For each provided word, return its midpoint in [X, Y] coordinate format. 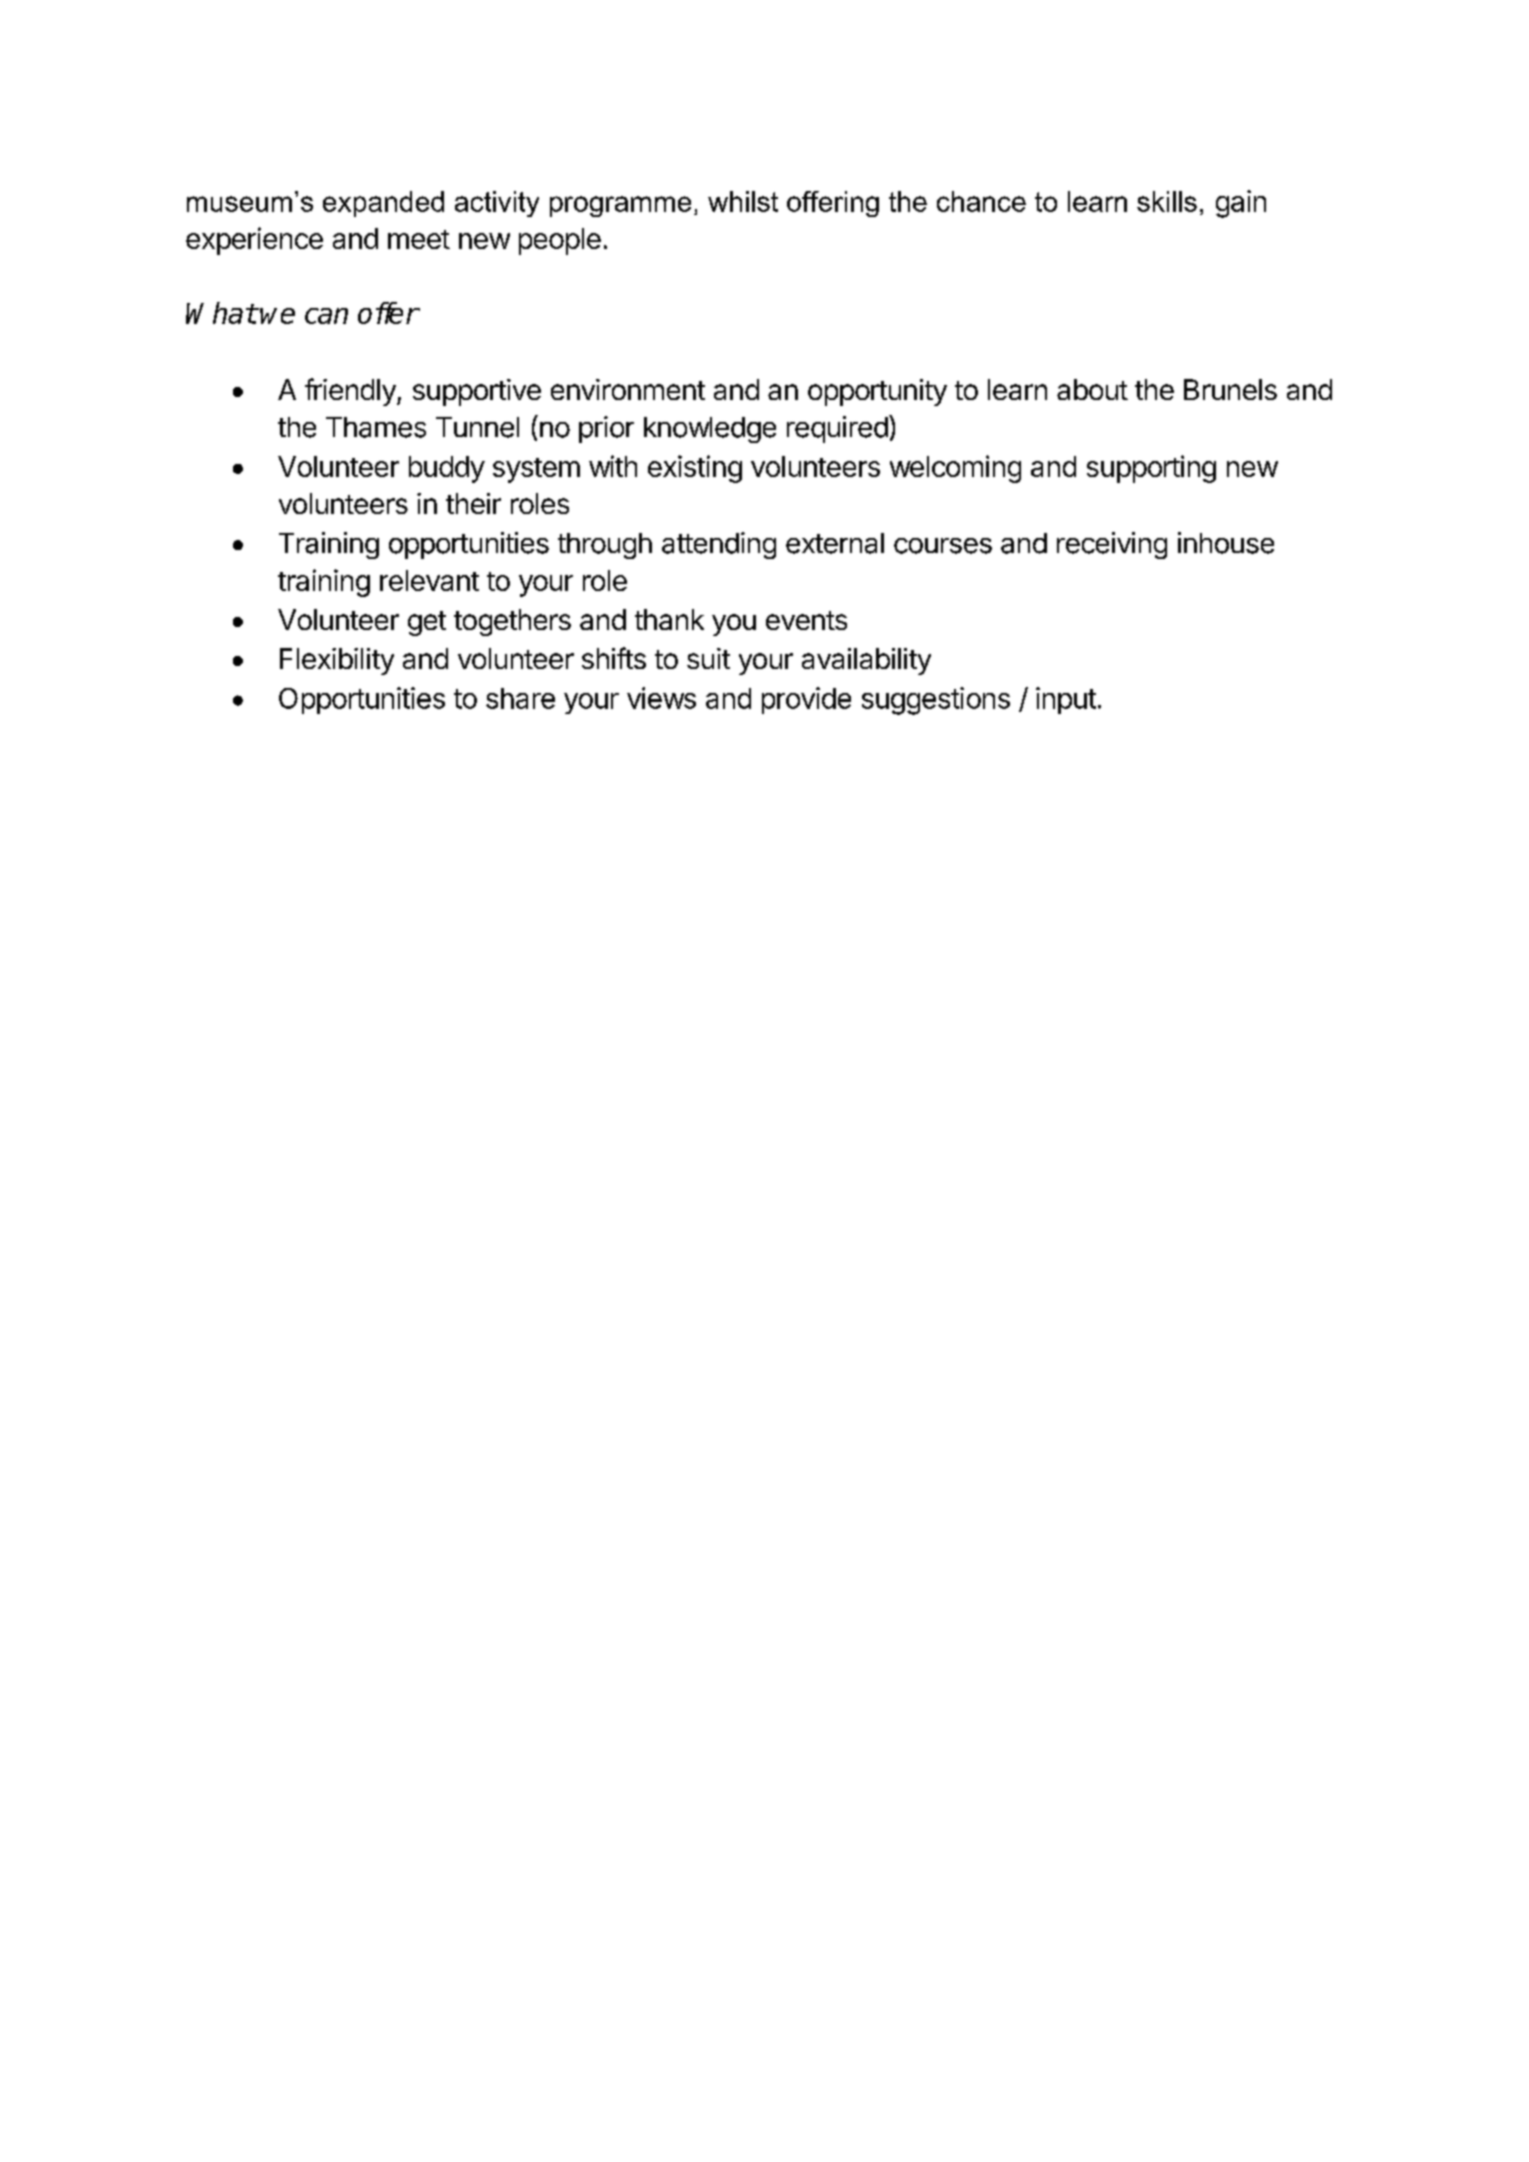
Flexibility [337, 661]
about [1092, 389]
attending [719, 545]
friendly [351, 392]
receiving [1112, 545]
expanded [383, 204]
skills [1167, 201]
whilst [743, 201]
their [473, 503]
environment [628, 389]
